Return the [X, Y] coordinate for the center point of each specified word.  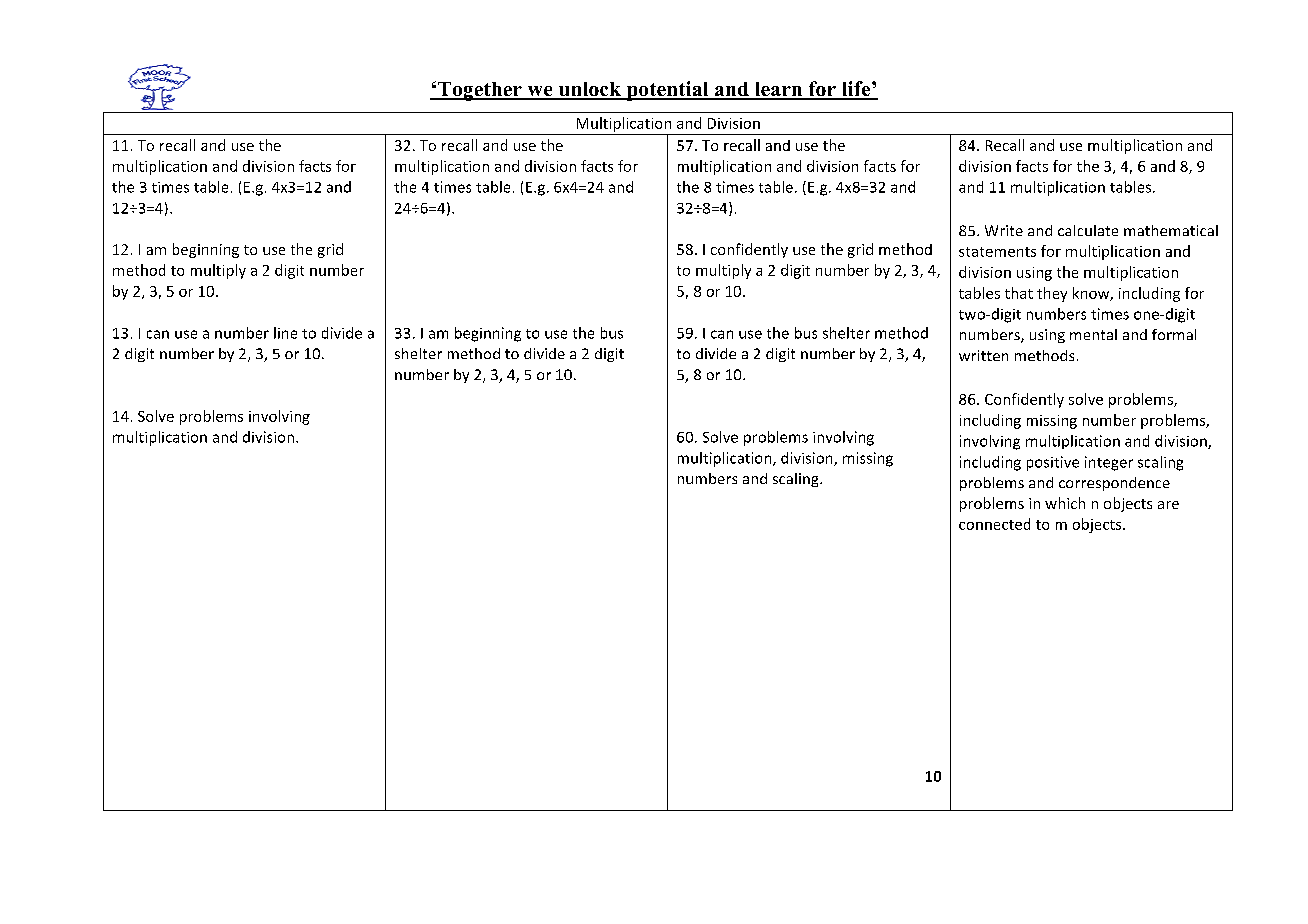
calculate [1088, 230]
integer [1109, 463]
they [1052, 294]
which [1065, 503]
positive [1053, 463]
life [856, 90]
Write [1004, 230]
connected [994, 524]
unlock [590, 90]
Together [480, 91]
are [1168, 505]
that [1019, 293]
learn [779, 90]
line [285, 333]
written [983, 355]
